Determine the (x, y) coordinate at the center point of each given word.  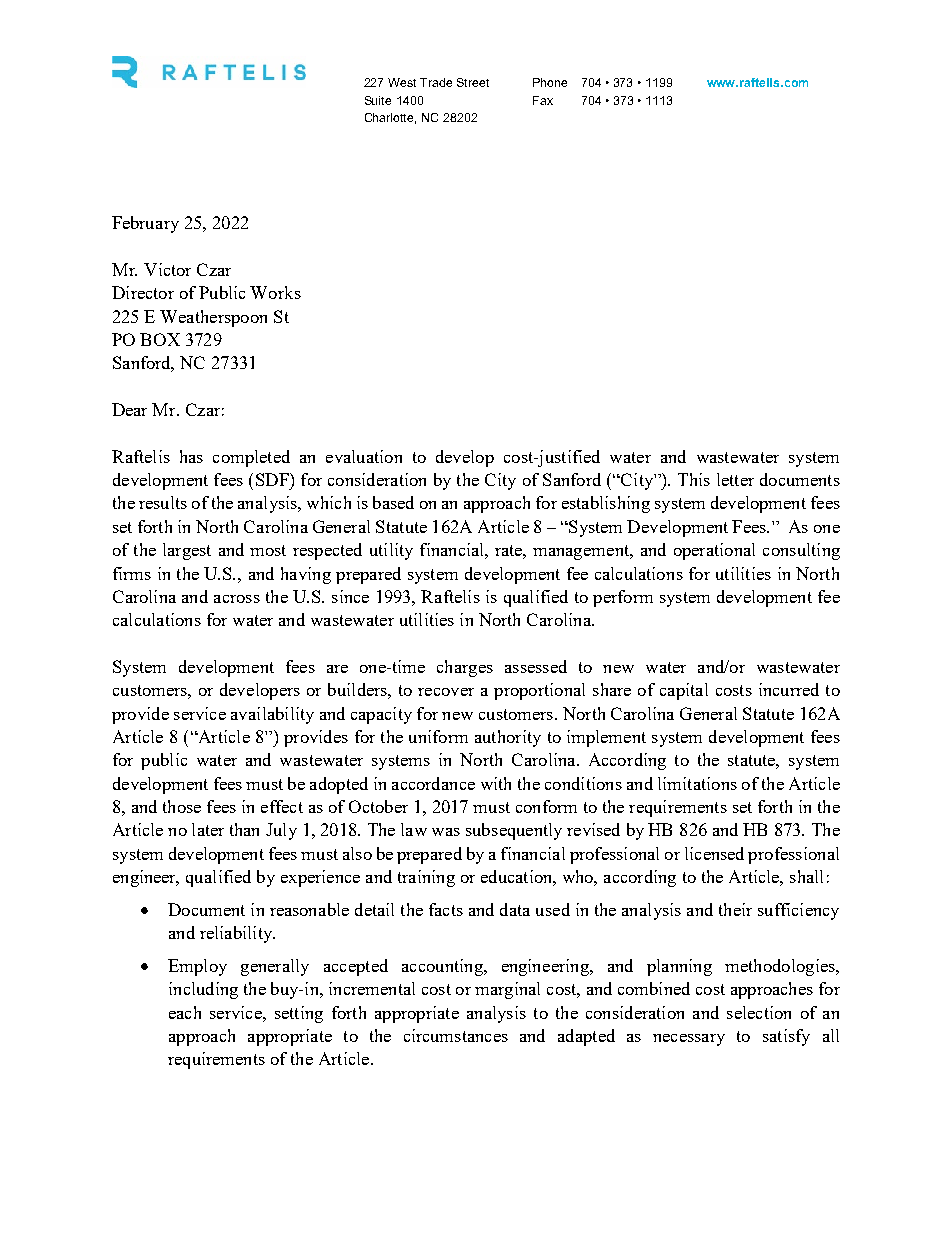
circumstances (456, 1035)
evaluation (364, 456)
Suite (378, 100)
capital (684, 691)
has (191, 456)
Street (473, 82)
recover (446, 692)
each (185, 1012)
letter (735, 479)
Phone (550, 82)
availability (272, 715)
